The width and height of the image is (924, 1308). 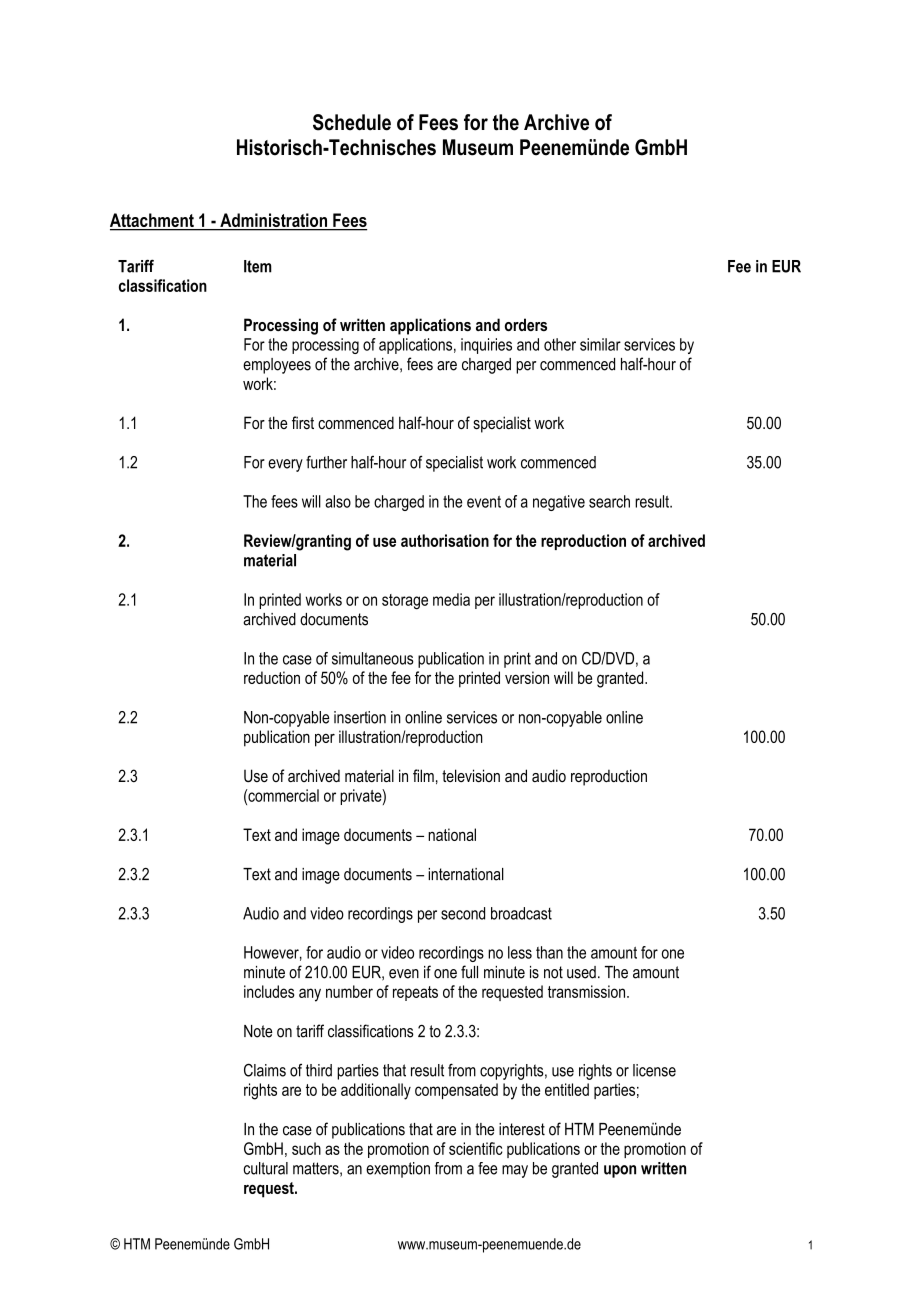 I want to click on Attachment, so click(x=153, y=221).
